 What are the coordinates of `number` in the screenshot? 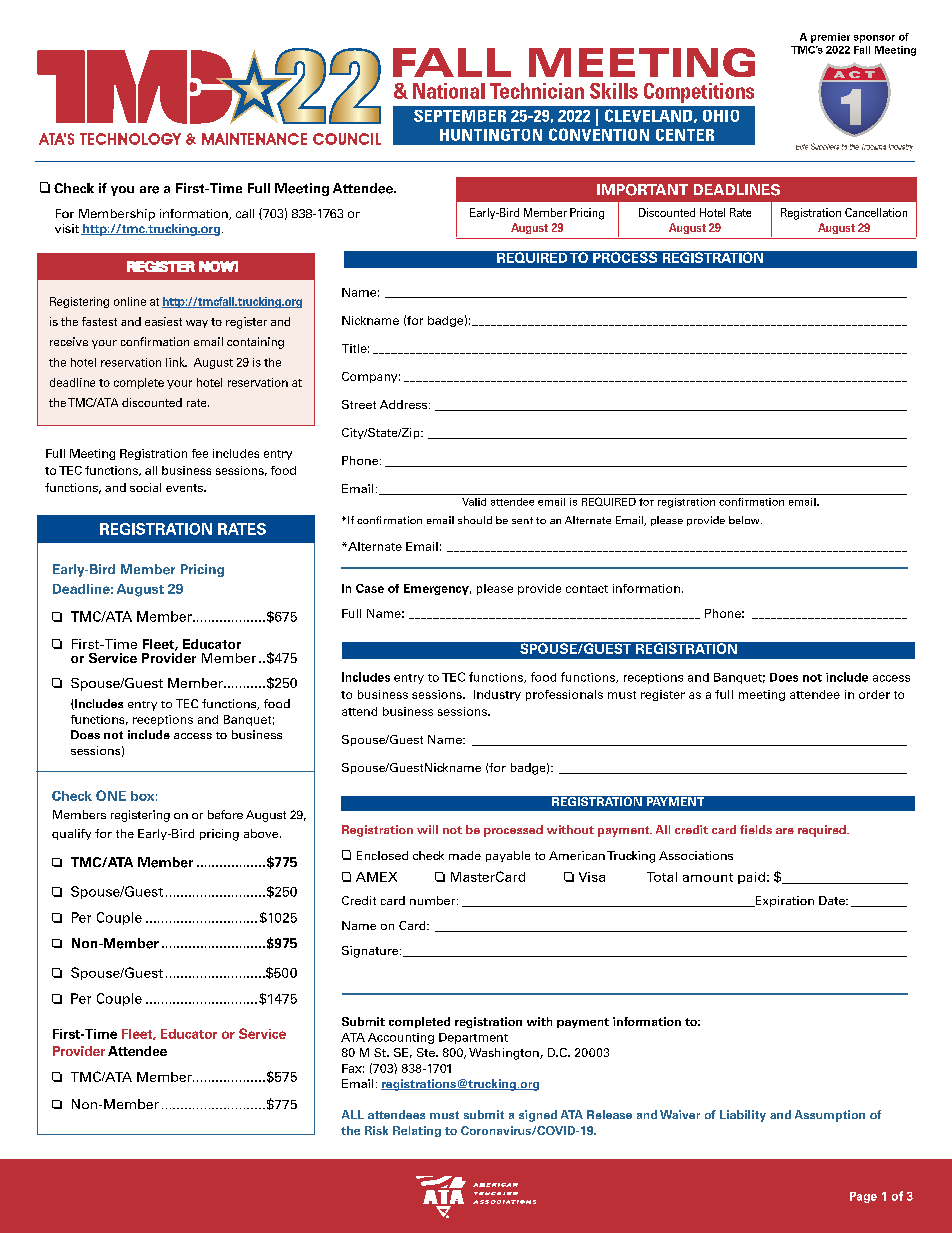 It's located at (434, 900).
